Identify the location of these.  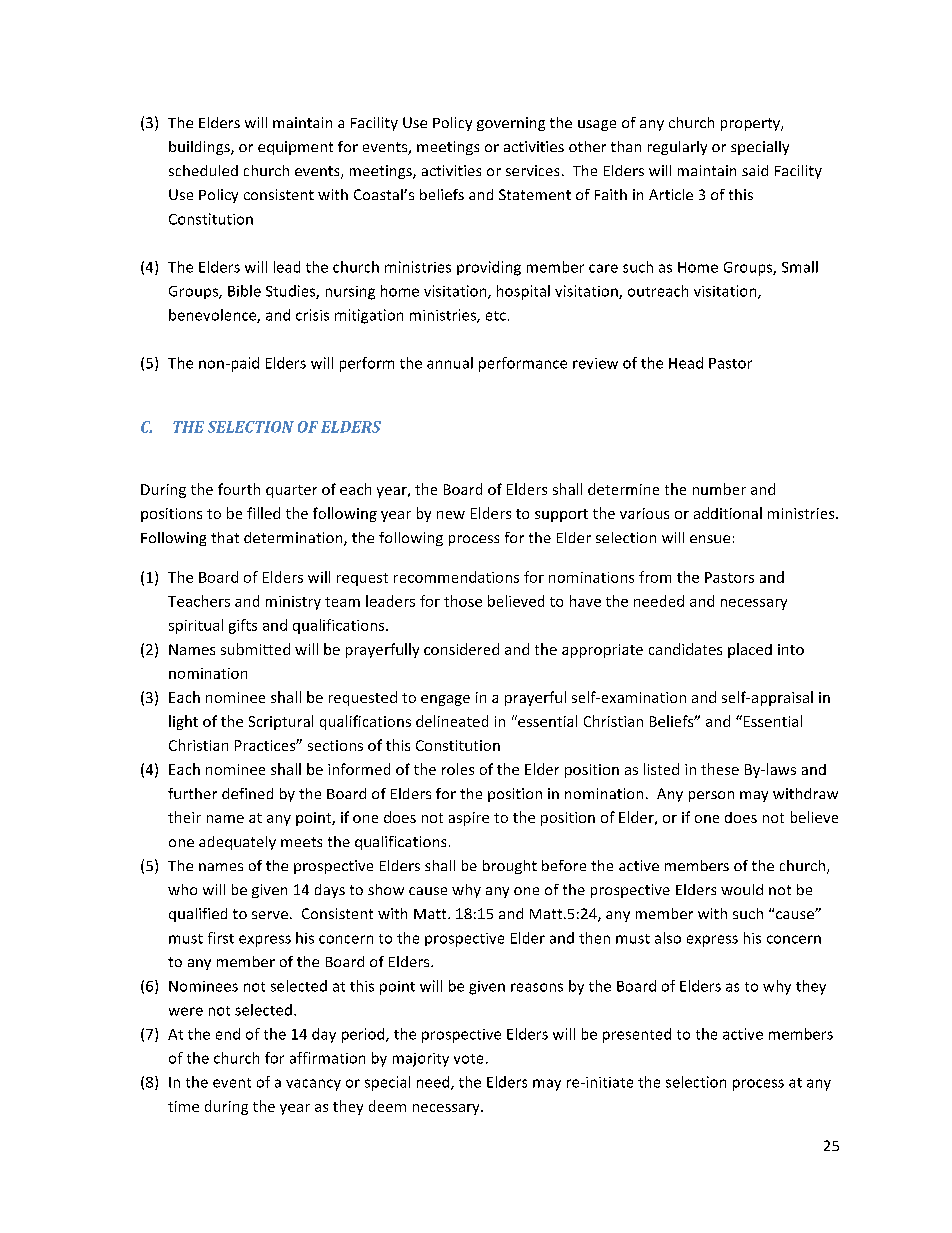
(720, 769).
